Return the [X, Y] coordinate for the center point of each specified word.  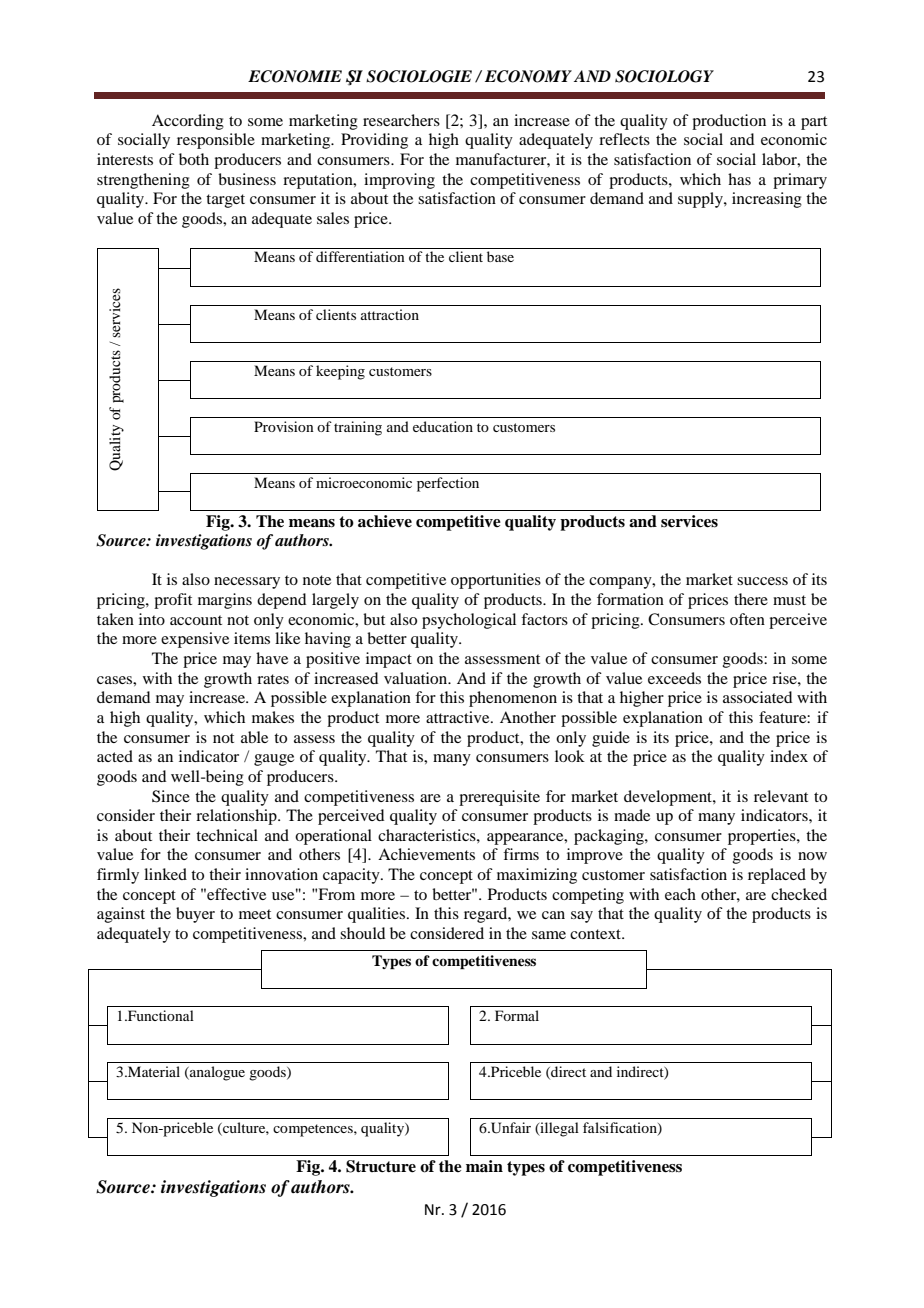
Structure [381, 1166]
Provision [284, 426]
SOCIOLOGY [664, 76]
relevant [781, 796]
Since [171, 796]
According [188, 122]
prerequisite [499, 798]
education [443, 426]
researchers [401, 120]
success [762, 581]
